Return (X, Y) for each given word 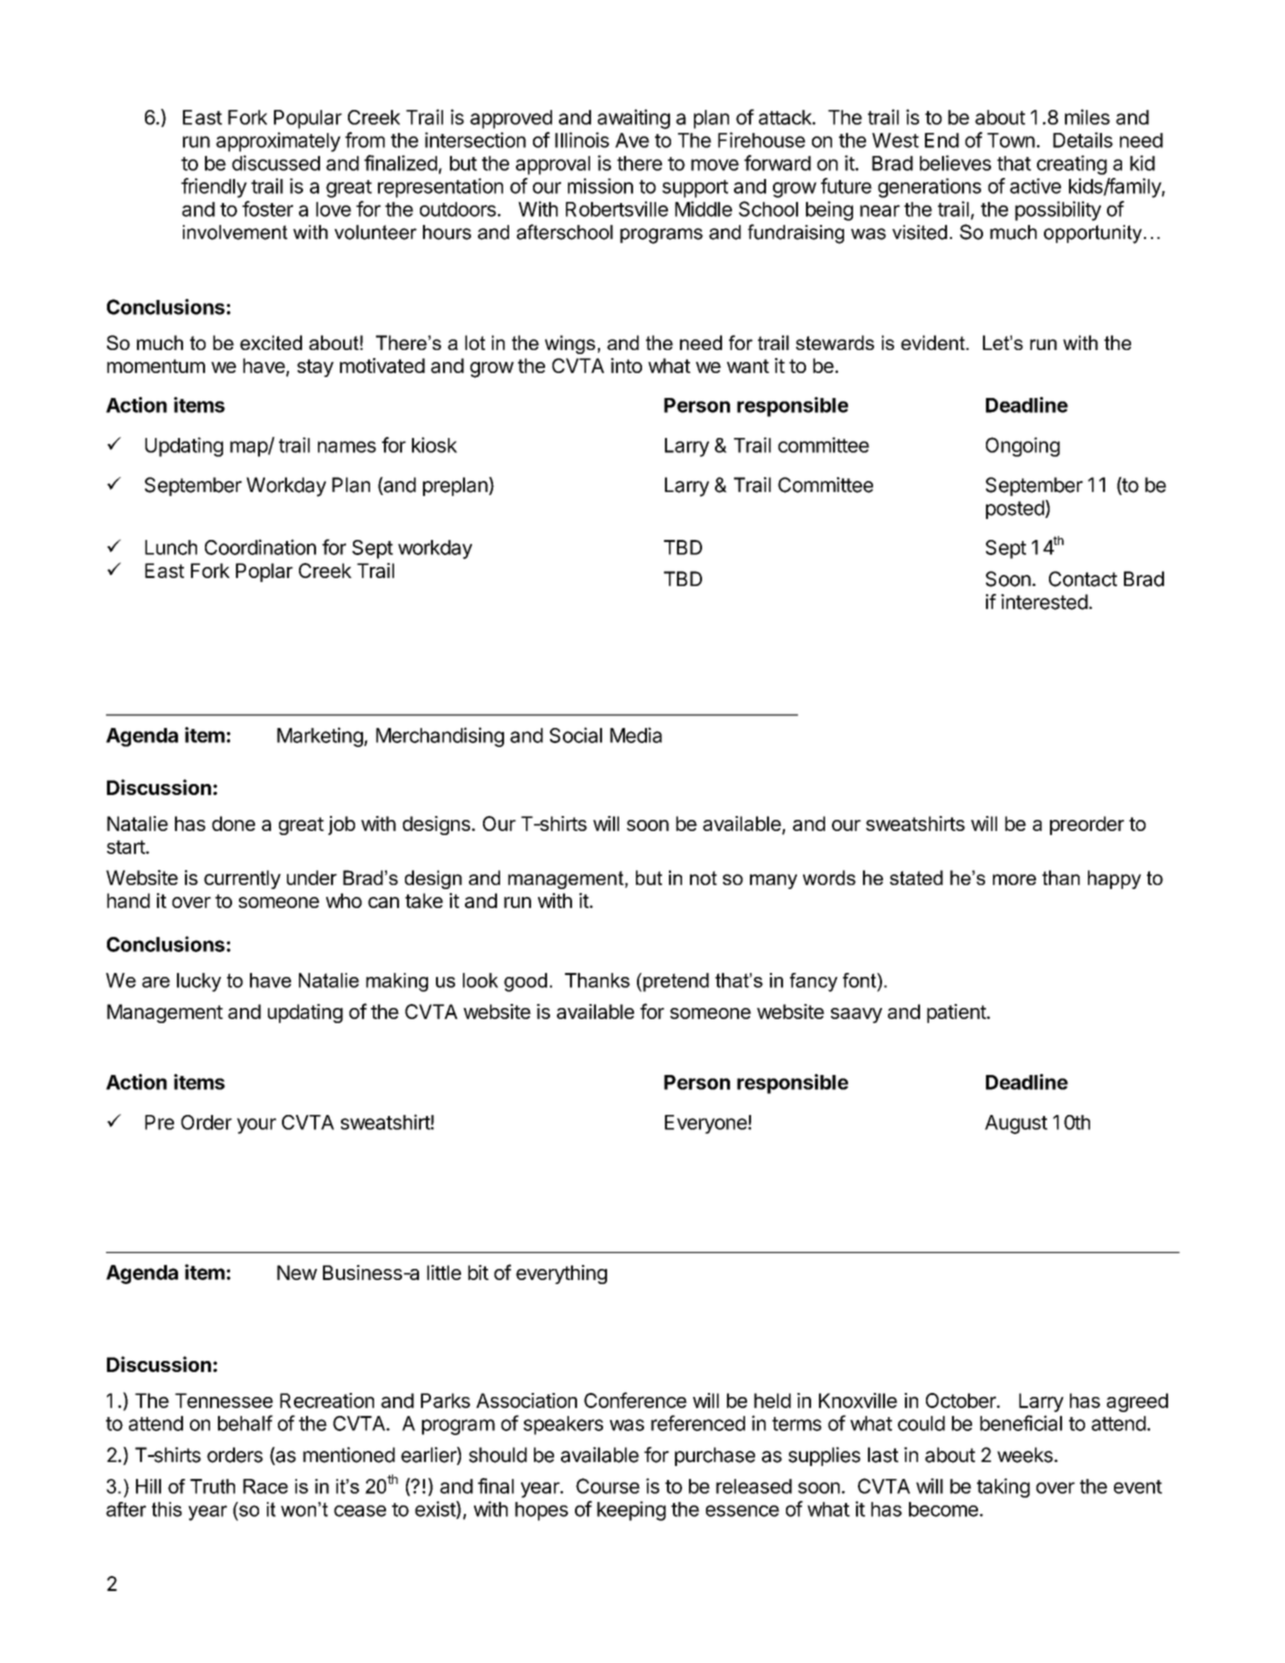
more (1014, 879)
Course (608, 1486)
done (233, 823)
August (1016, 1124)
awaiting (633, 119)
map (249, 449)
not (703, 878)
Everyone (707, 1124)
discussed (276, 163)
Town (1011, 140)
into (626, 365)
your (256, 1126)
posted (1016, 509)
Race (265, 1486)
